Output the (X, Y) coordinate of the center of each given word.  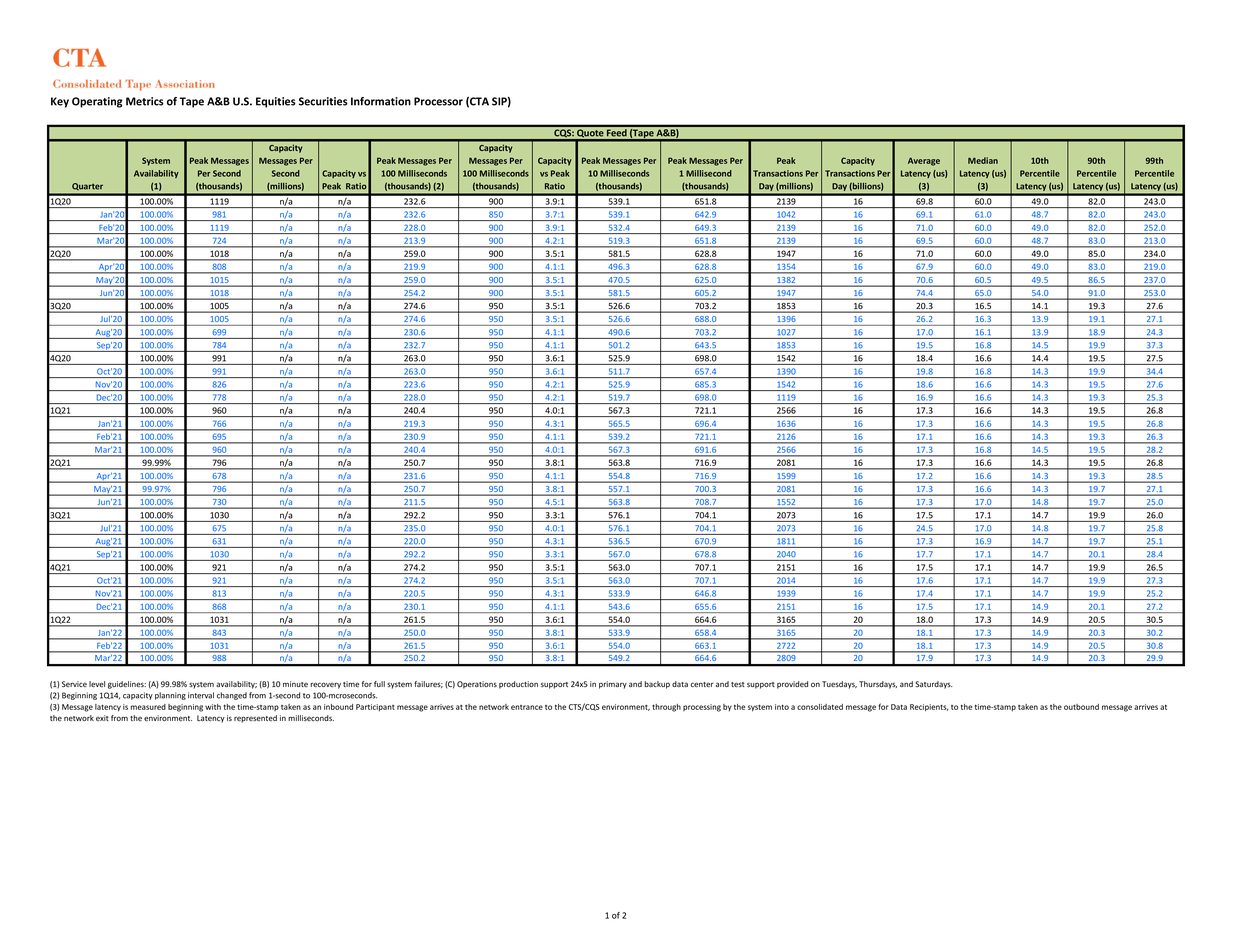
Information (381, 101)
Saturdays (934, 685)
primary (613, 685)
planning (170, 696)
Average (924, 161)
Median (983, 160)
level (97, 684)
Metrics (145, 101)
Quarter (88, 187)
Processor (438, 101)
